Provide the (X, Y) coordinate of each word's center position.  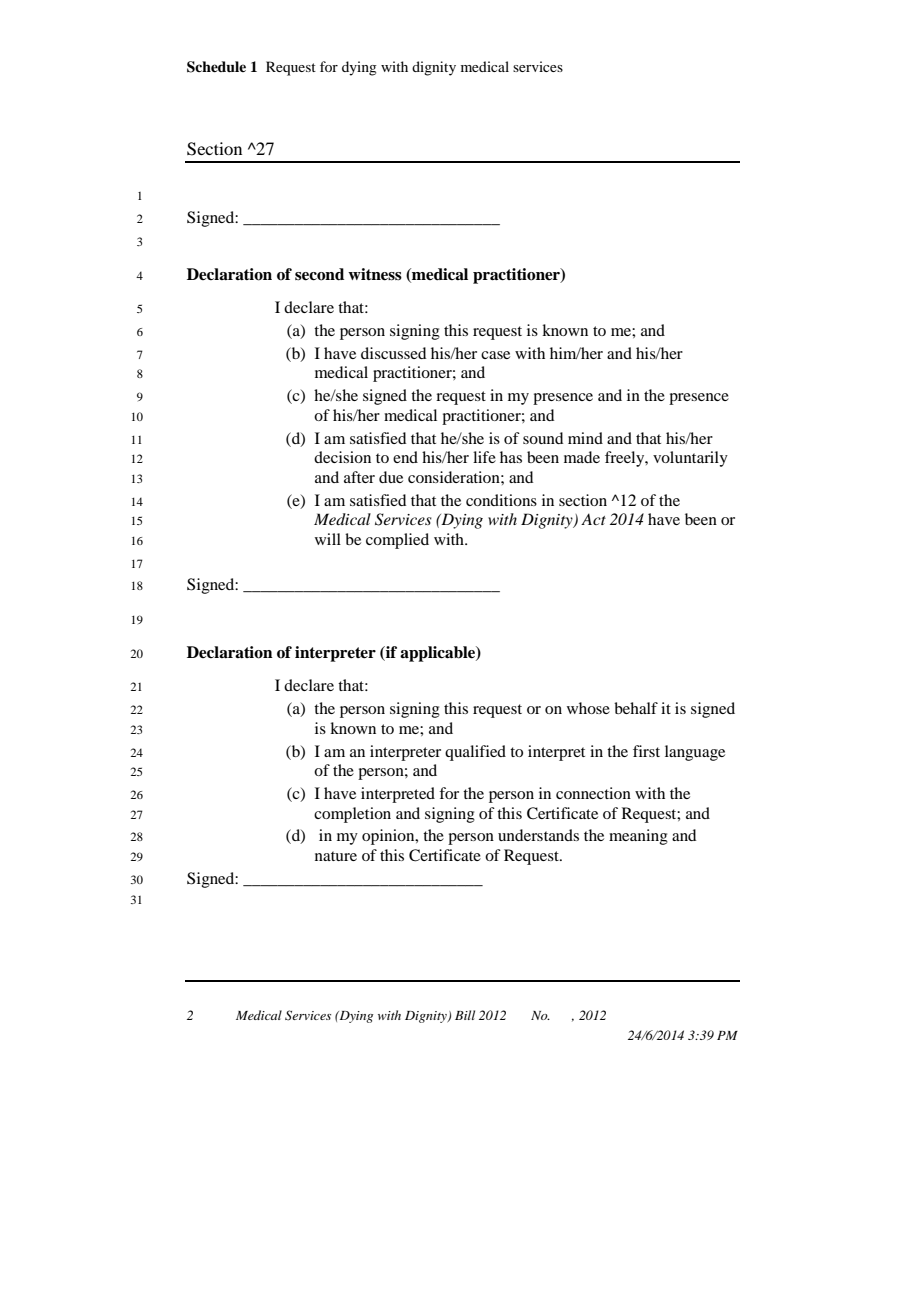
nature (336, 856)
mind (585, 438)
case (495, 355)
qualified (475, 753)
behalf (636, 708)
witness (375, 274)
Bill (465, 1015)
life (484, 457)
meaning (638, 837)
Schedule (216, 67)
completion (352, 815)
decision (342, 457)
